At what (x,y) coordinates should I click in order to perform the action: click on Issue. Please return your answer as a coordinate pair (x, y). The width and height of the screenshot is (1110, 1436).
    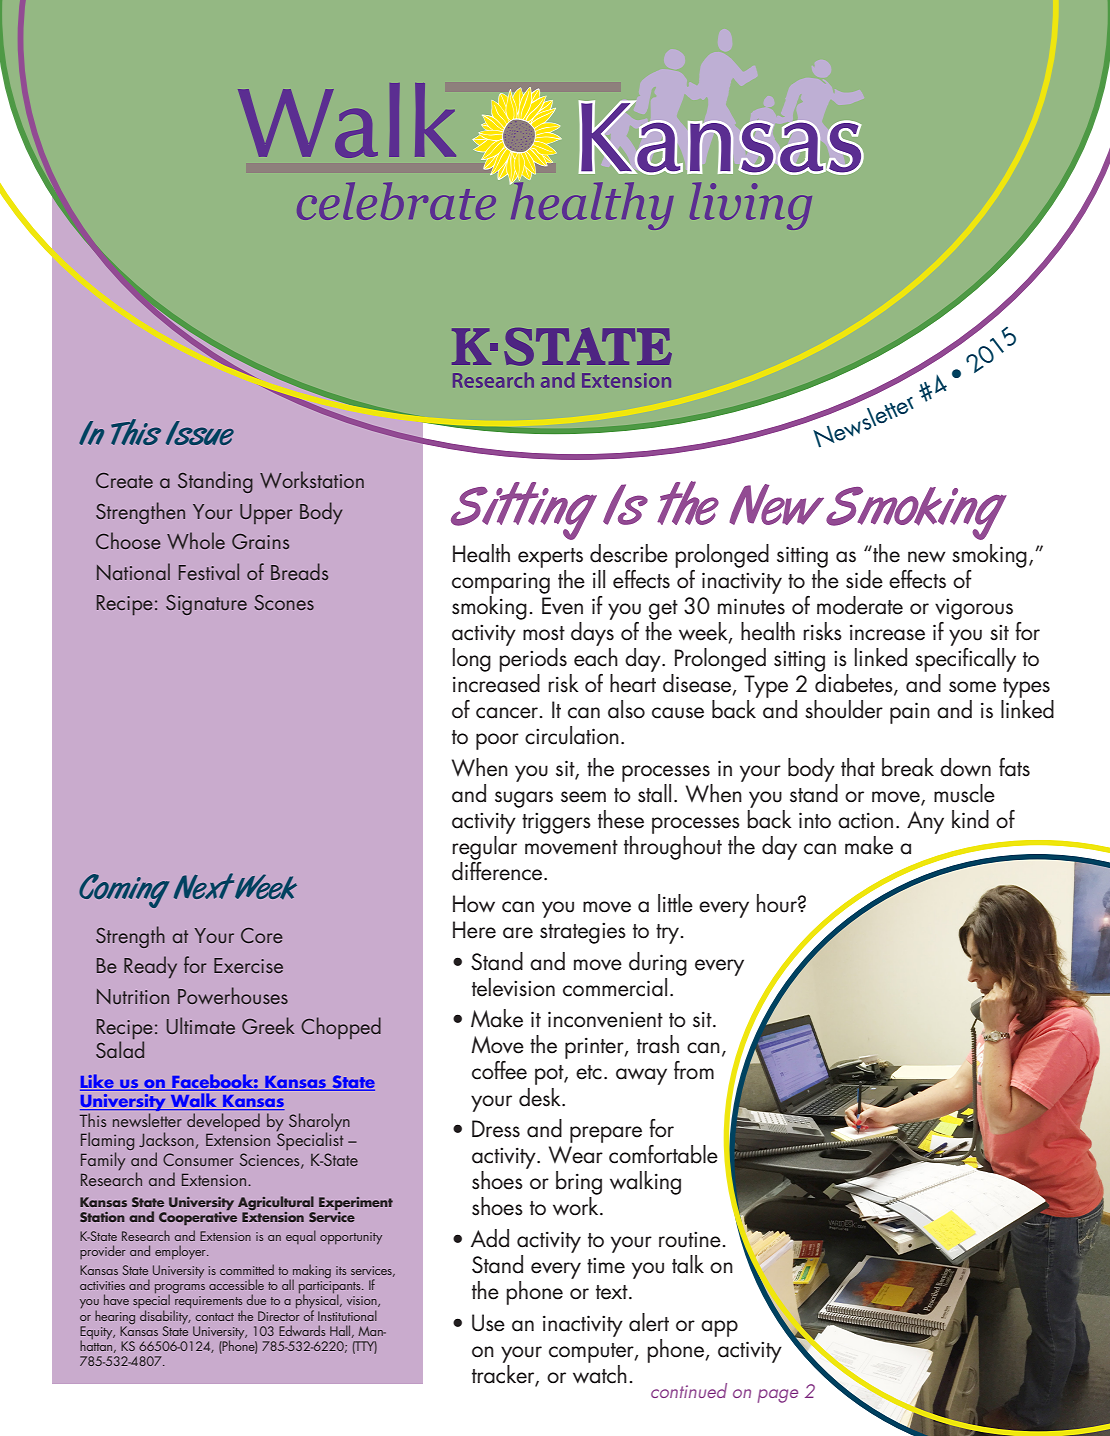
    Looking at the image, I should click on (200, 433).
